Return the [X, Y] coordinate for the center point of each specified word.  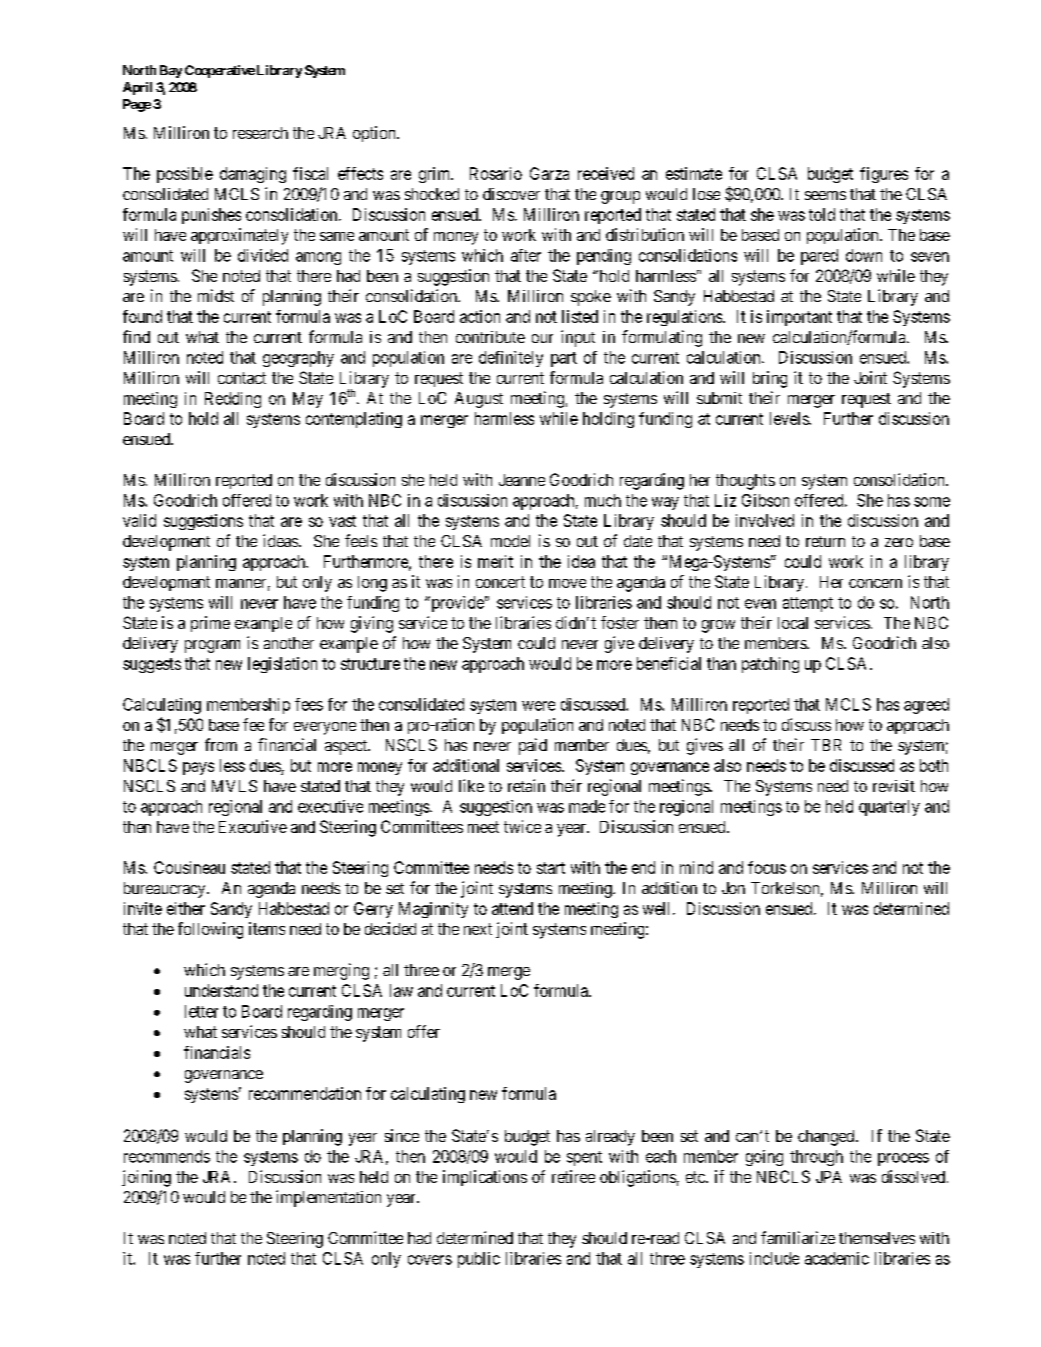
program [212, 646]
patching [770, 665]
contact [242, 378]
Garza [549, 173]
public [479, 1260]
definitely [511, 359]
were [538, 706]
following [210, 930]
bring [770, 379]
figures [884, 175]
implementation [328, 1198]
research [260, 133]
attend [512, 908]
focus [767, 867]
